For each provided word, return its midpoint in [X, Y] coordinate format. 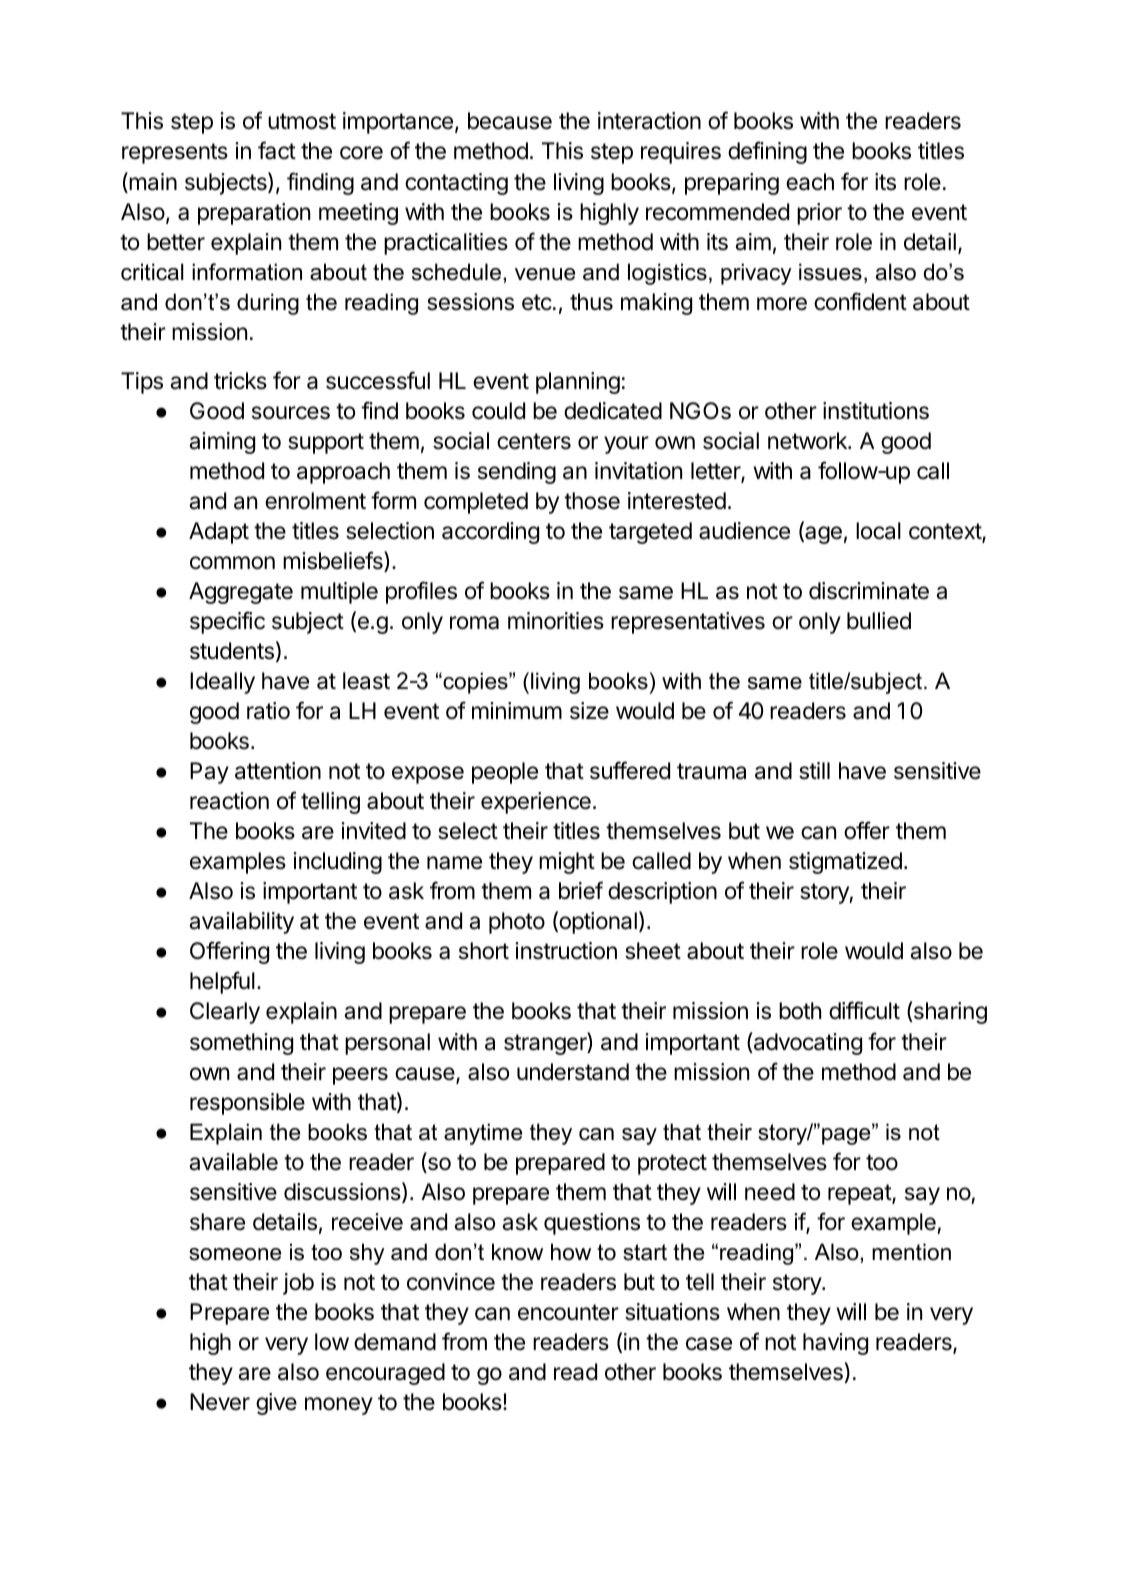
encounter [568, 1312]
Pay [209, 773]
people [505, 773]
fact [277, 150]
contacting [456, 184]
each [810, 182]
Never [220, 1402]
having [835, 1344]
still [814, 771]
